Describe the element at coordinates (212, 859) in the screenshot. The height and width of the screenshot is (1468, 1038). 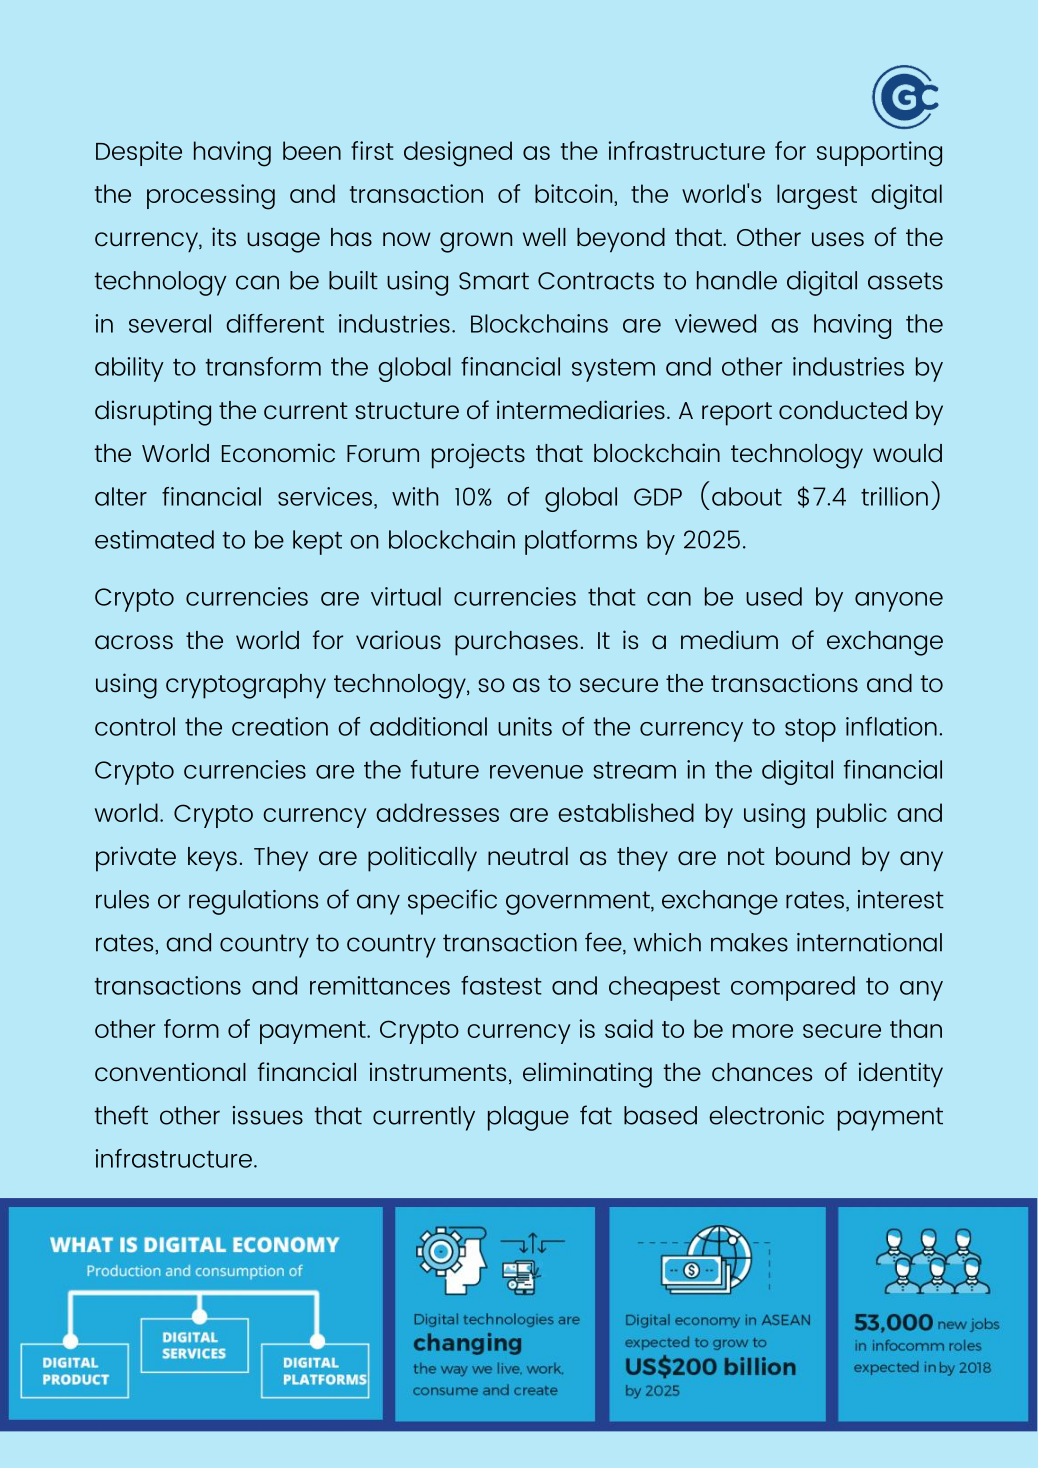
I see `keys` at that location.
